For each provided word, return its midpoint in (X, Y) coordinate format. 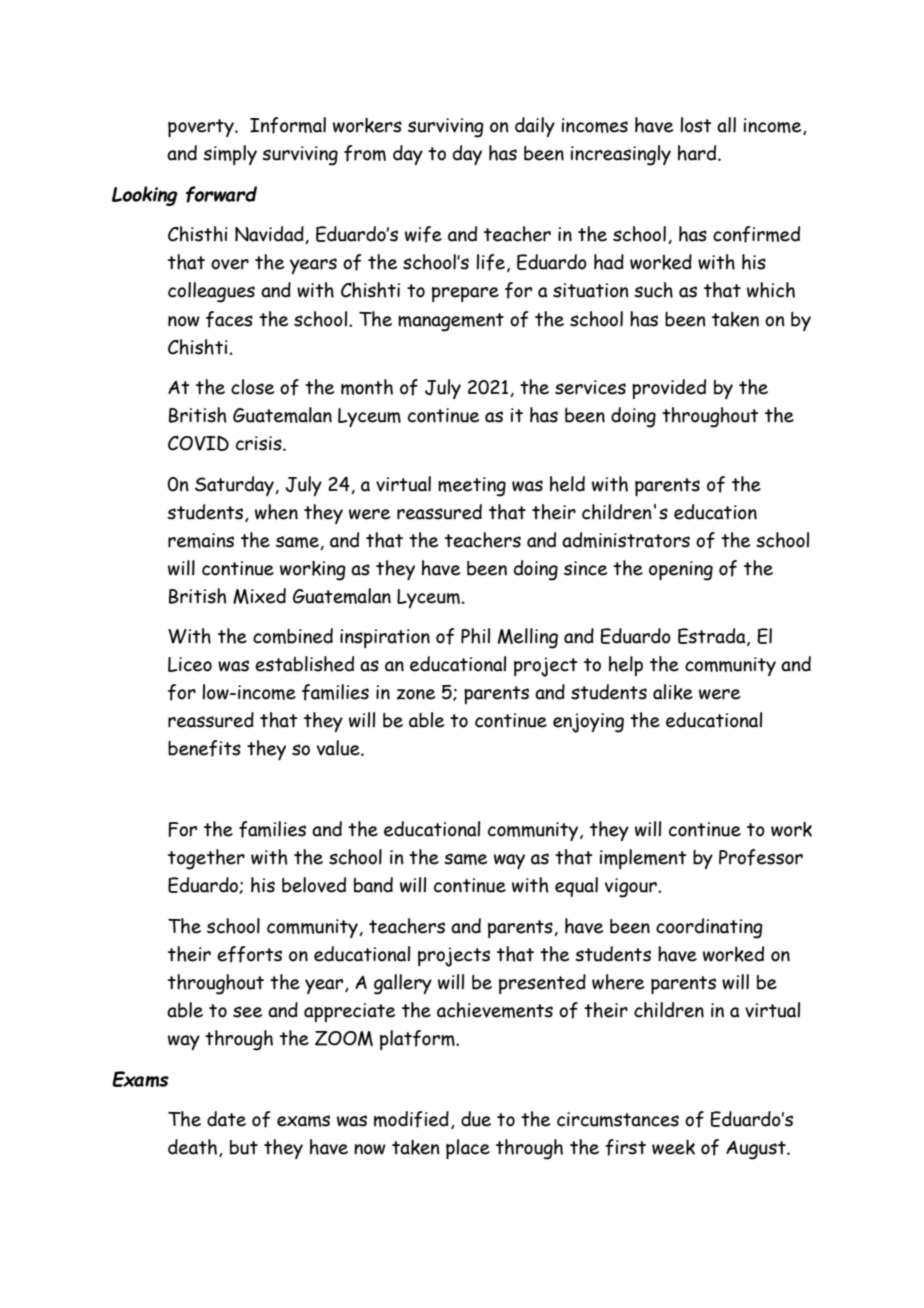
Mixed (259, 596)
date (226, 1119)
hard (698, 153)
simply (230, 155)
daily (535, 127)
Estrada (713, 637)
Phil (475, 636)
